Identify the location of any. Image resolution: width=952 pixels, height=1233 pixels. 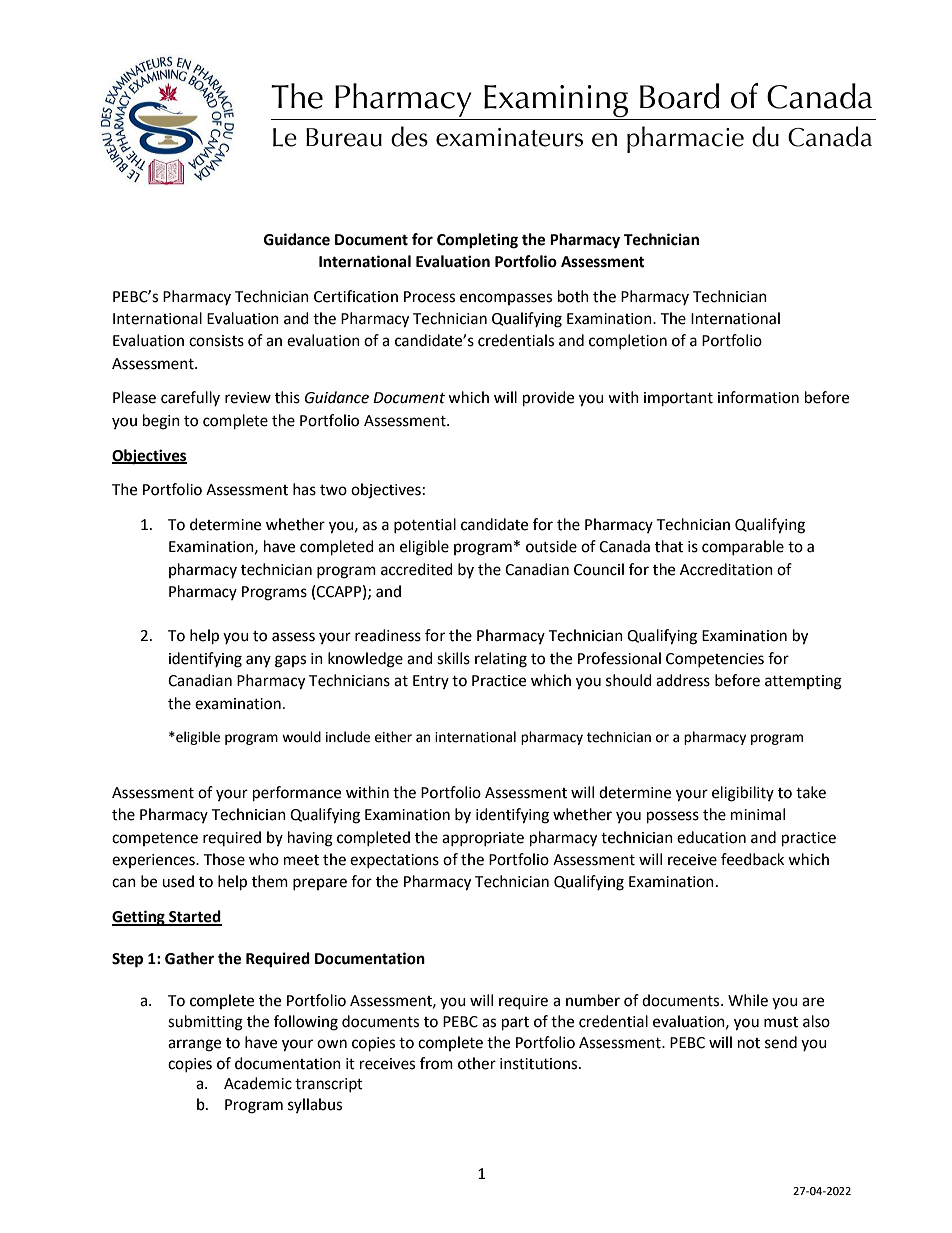
(258, 661).
